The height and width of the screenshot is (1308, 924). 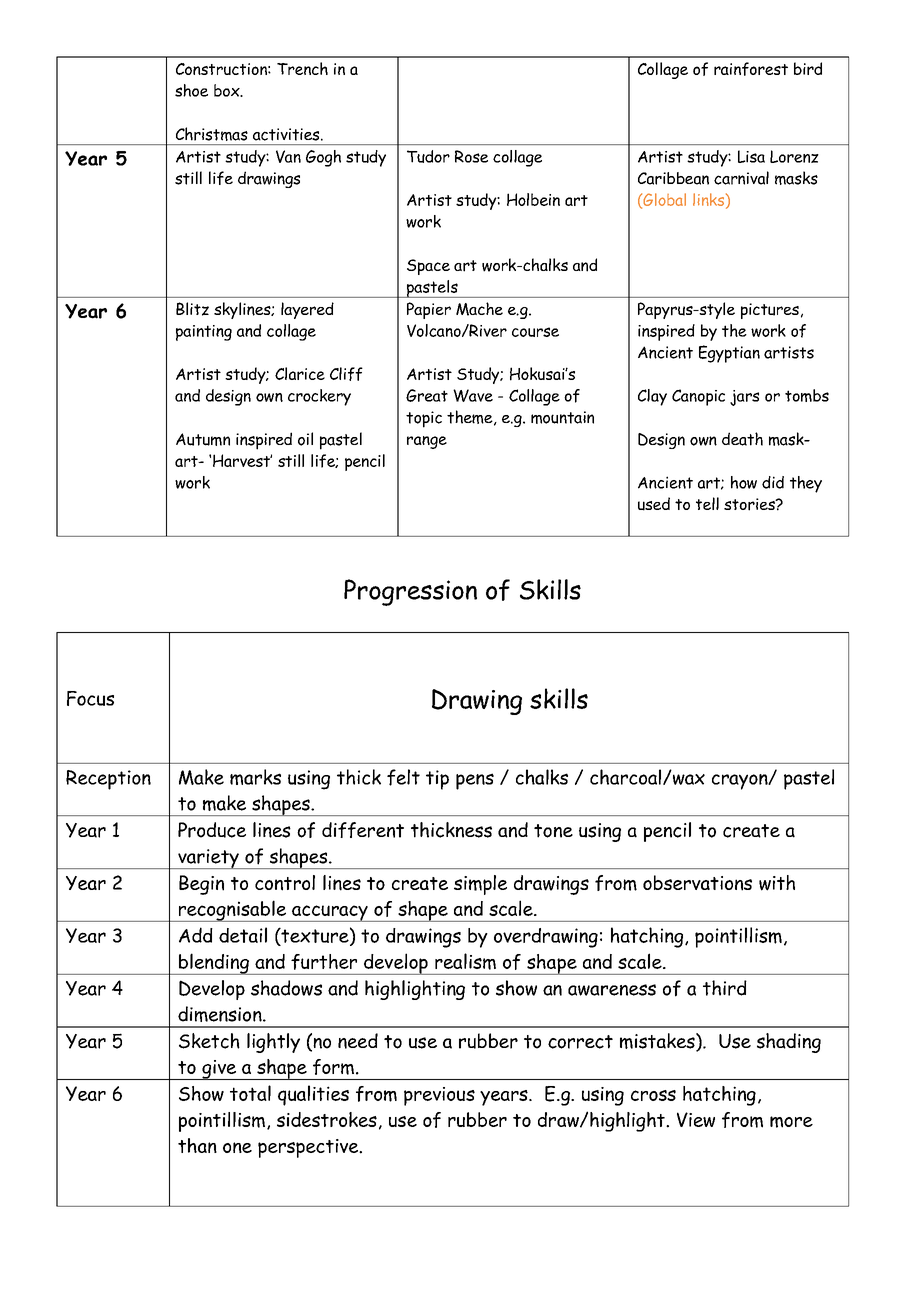 I want to click on tip, so click(x=437, y=780).
